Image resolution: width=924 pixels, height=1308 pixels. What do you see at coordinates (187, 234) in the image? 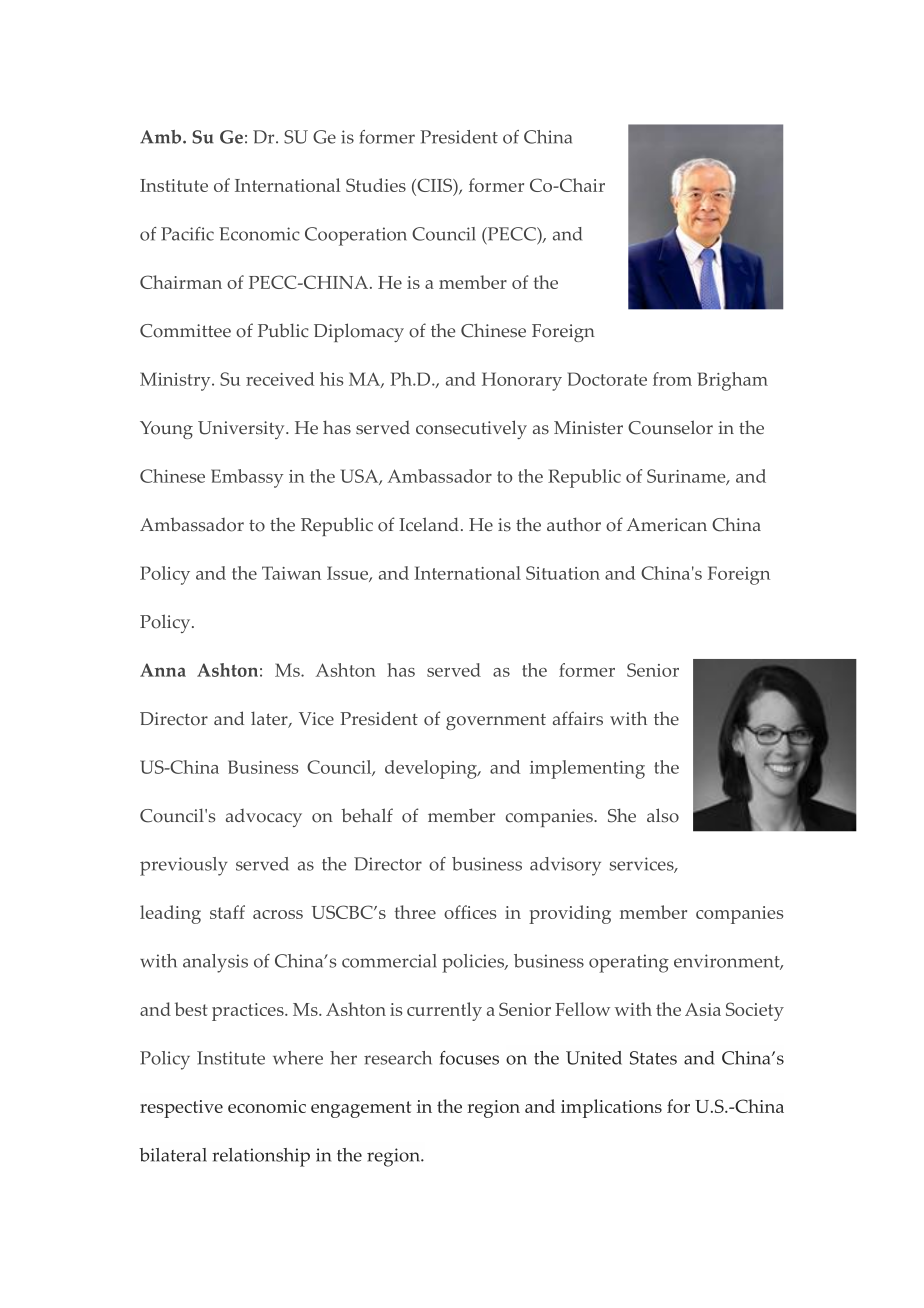
I see `Pacific` at bounding box center [187, 234].
